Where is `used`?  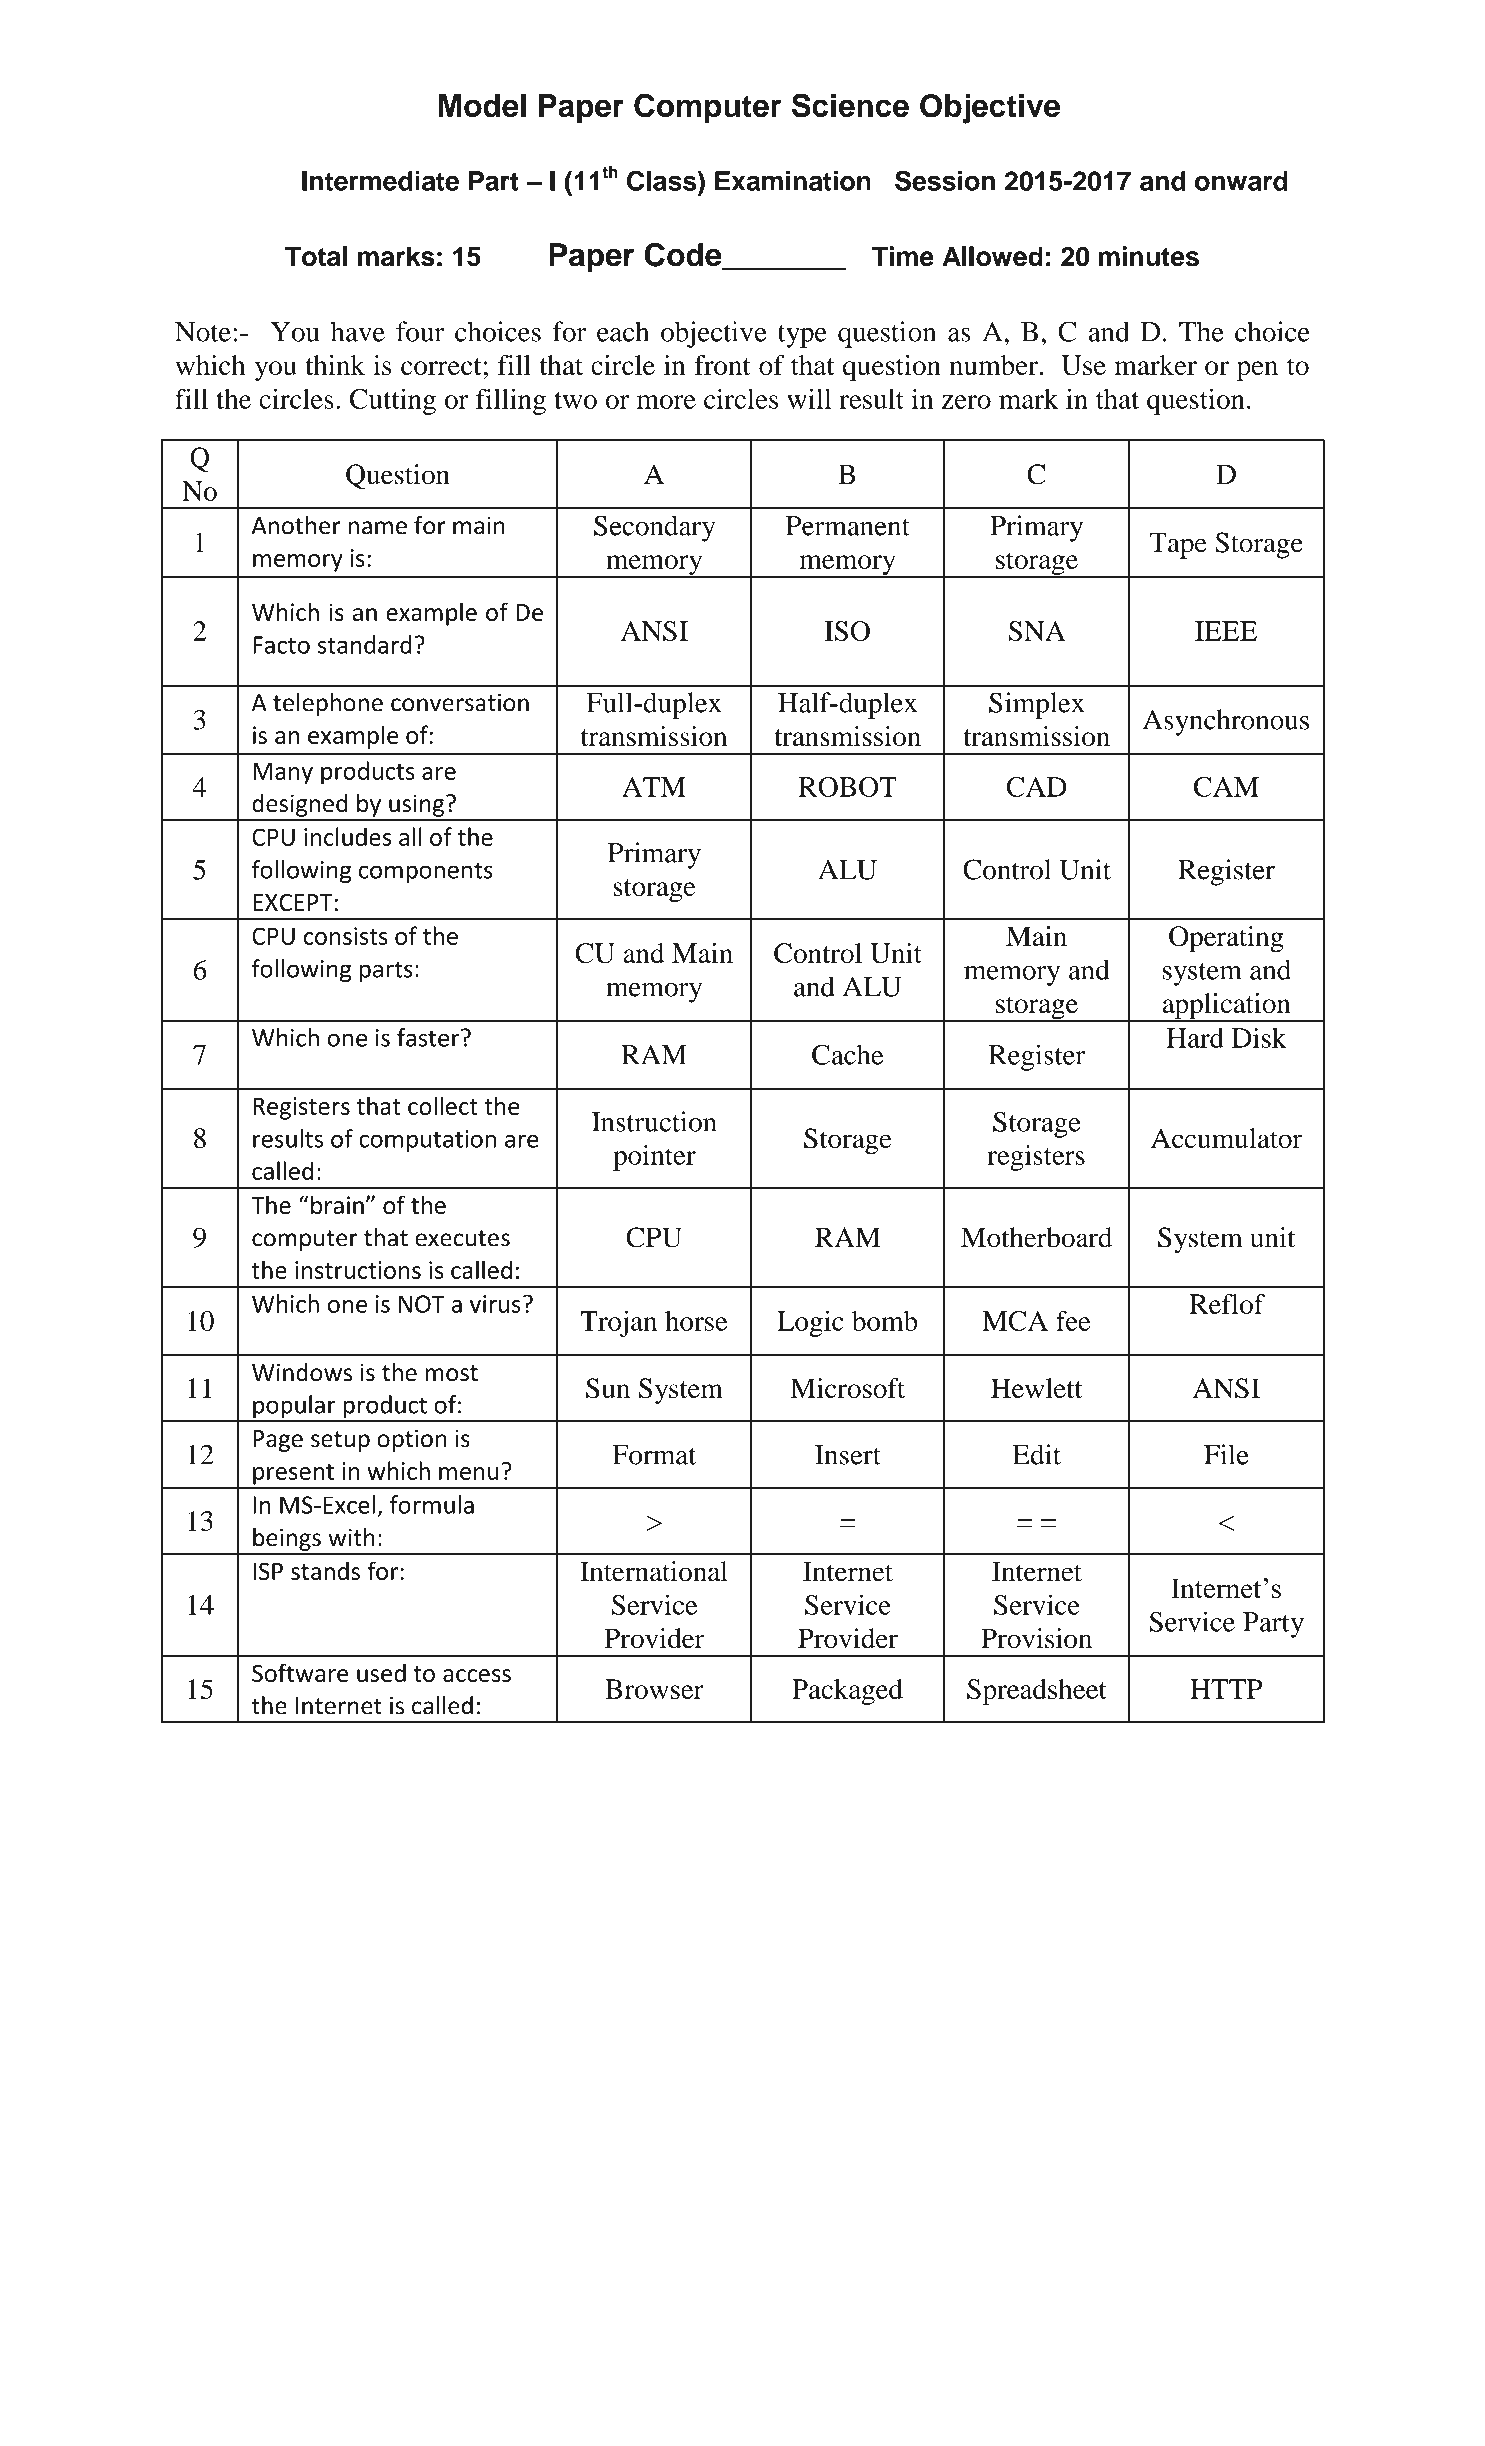
used is located at coordinates (381, 1672).
